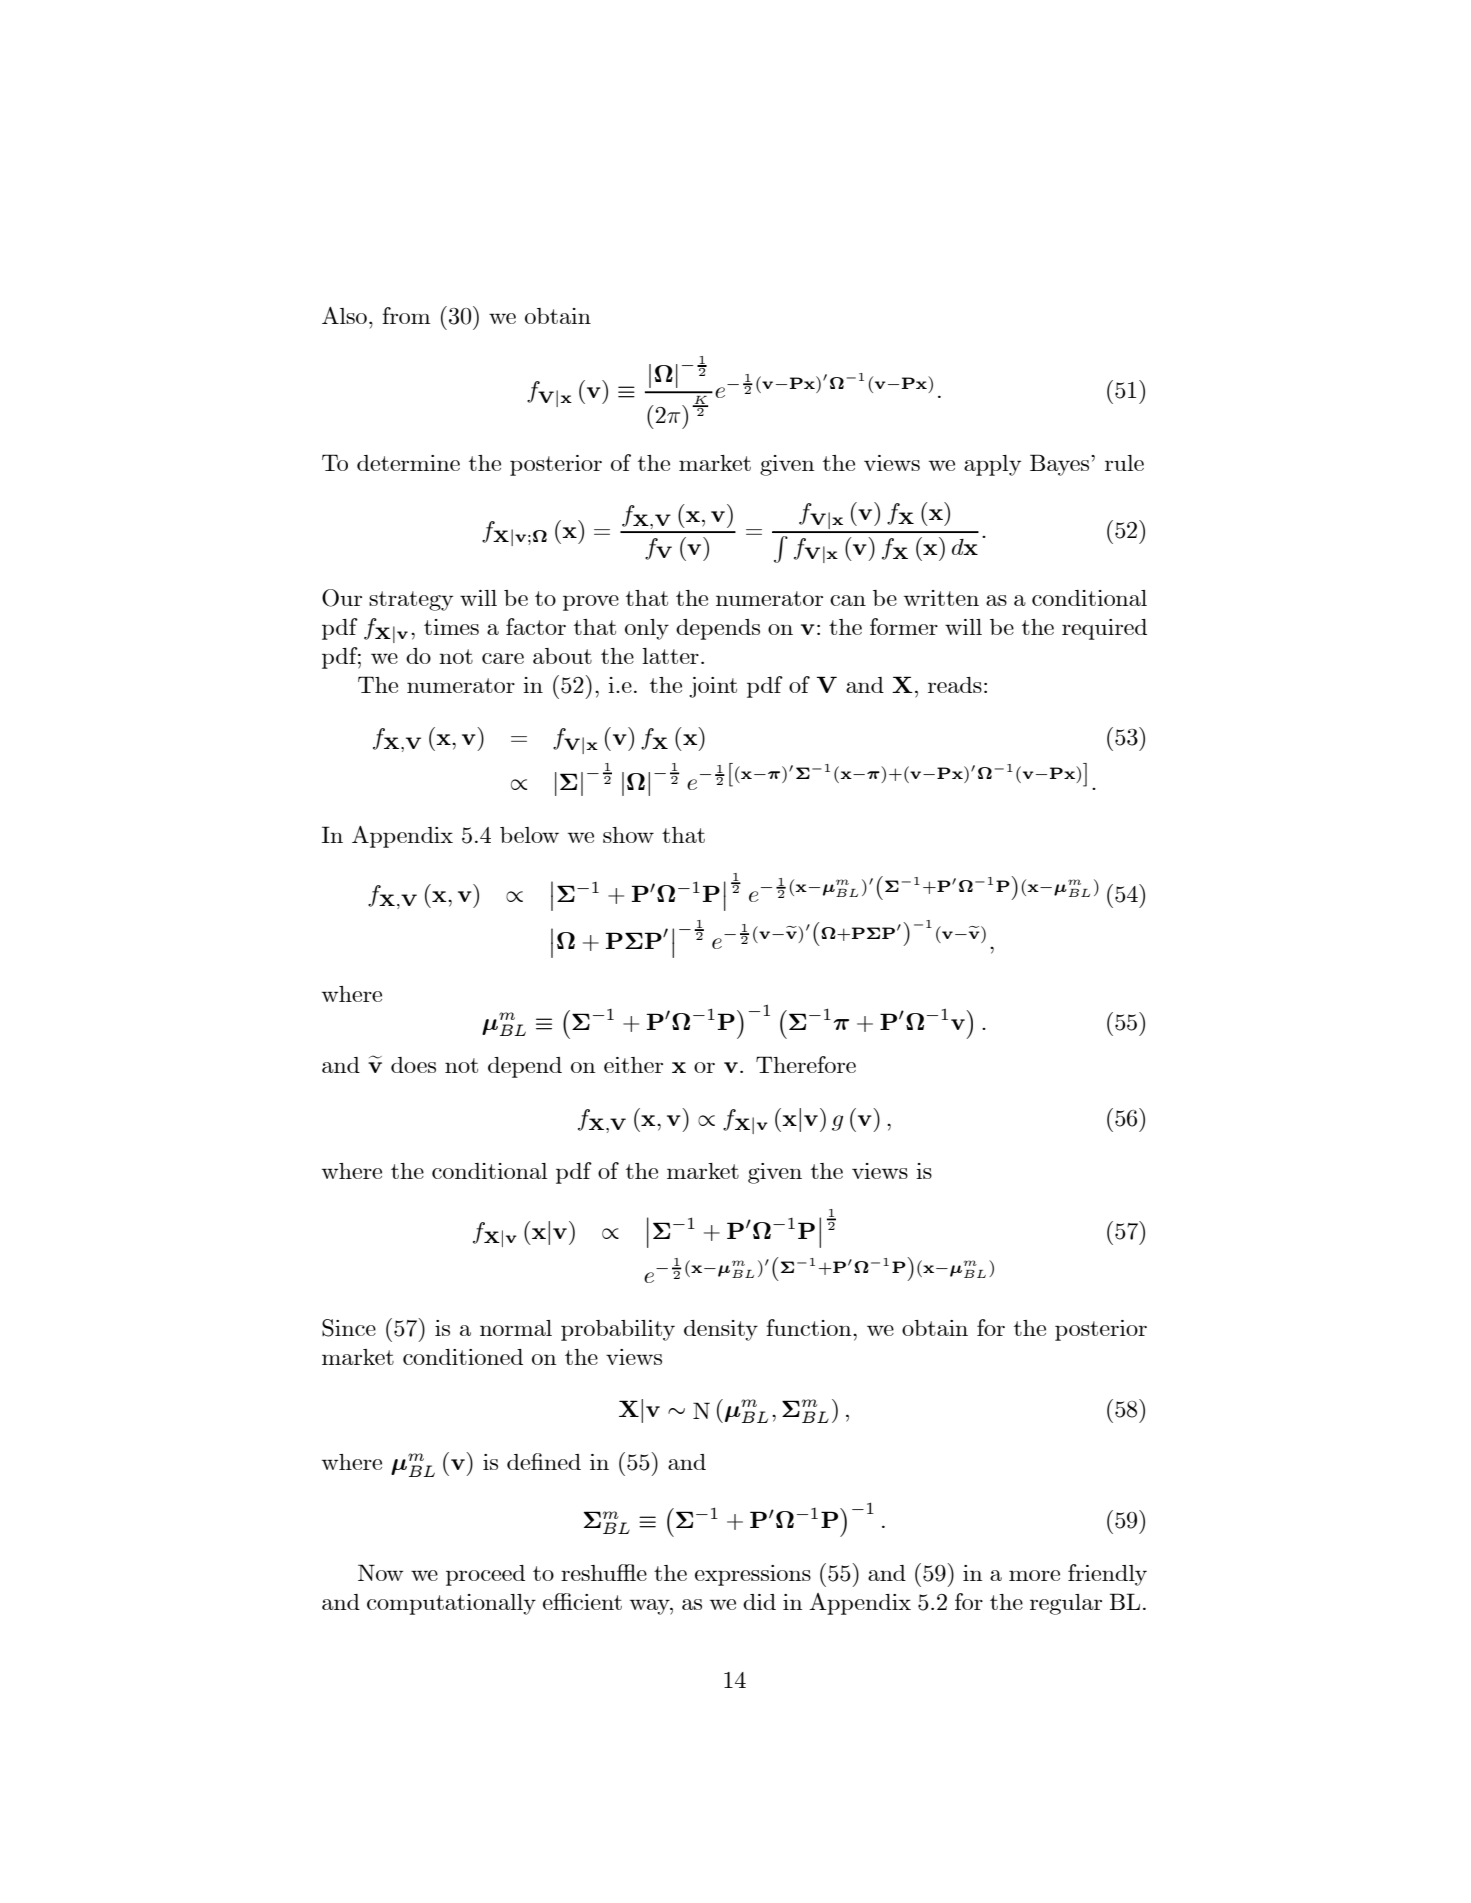  What do you see at coordinates (992, 465) in the screenshot?
I see `apply` at bounding box center [992, 465].
